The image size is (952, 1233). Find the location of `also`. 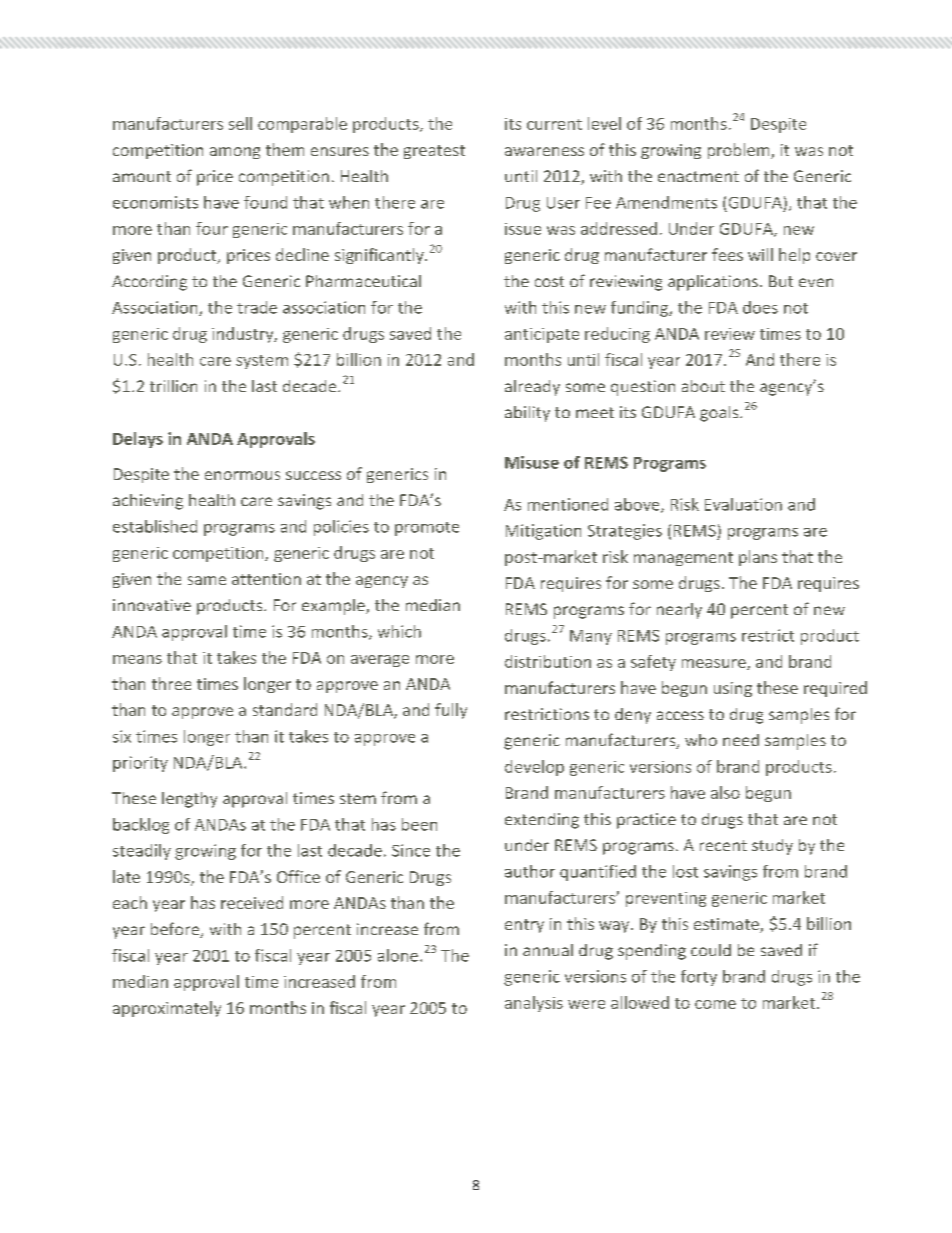

also is located at coordinates (725, 792).
